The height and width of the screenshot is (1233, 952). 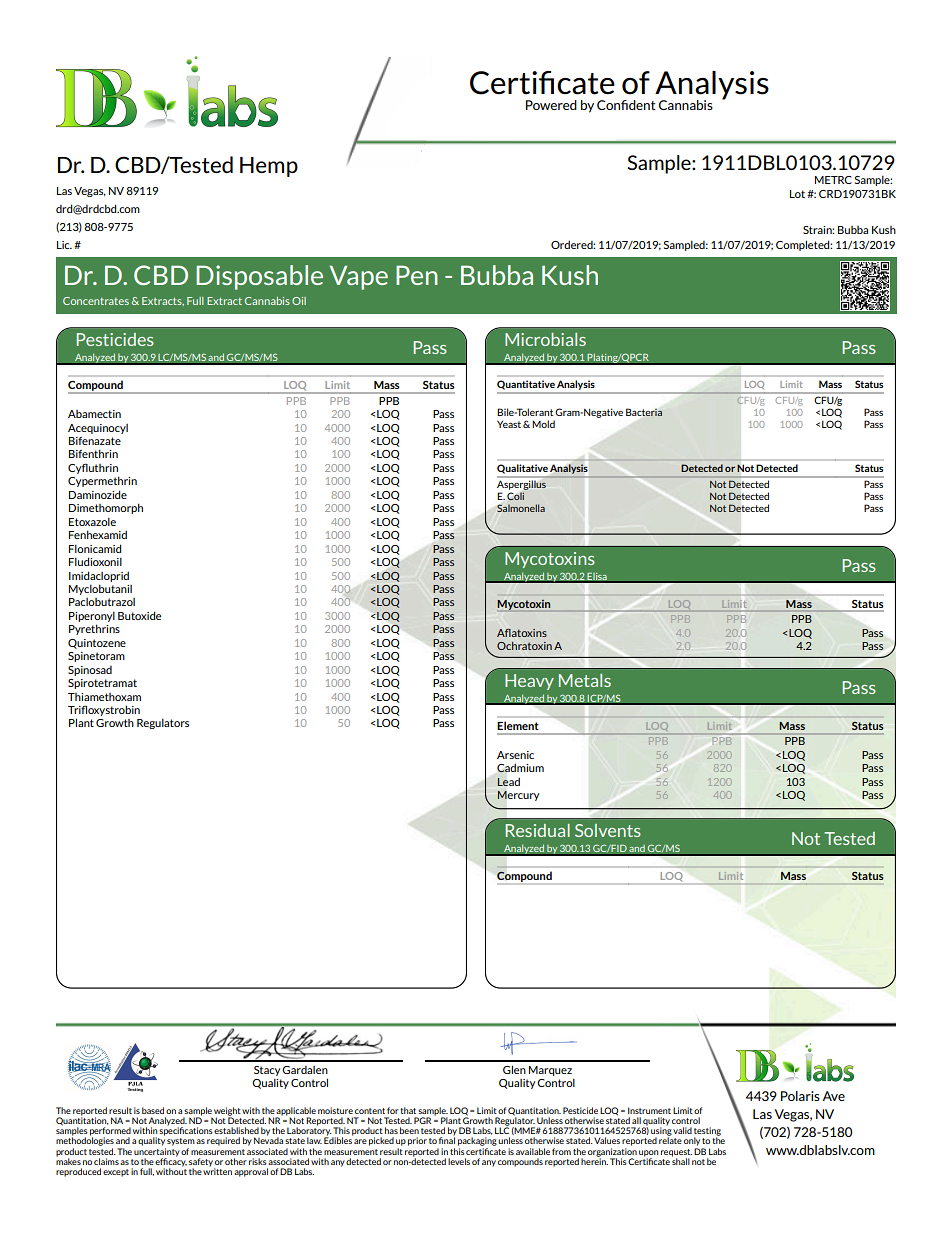 What do you see at coordinates (417, 1141) in the screenshot?
I see `prior` at bounding box center [417, 1141].
